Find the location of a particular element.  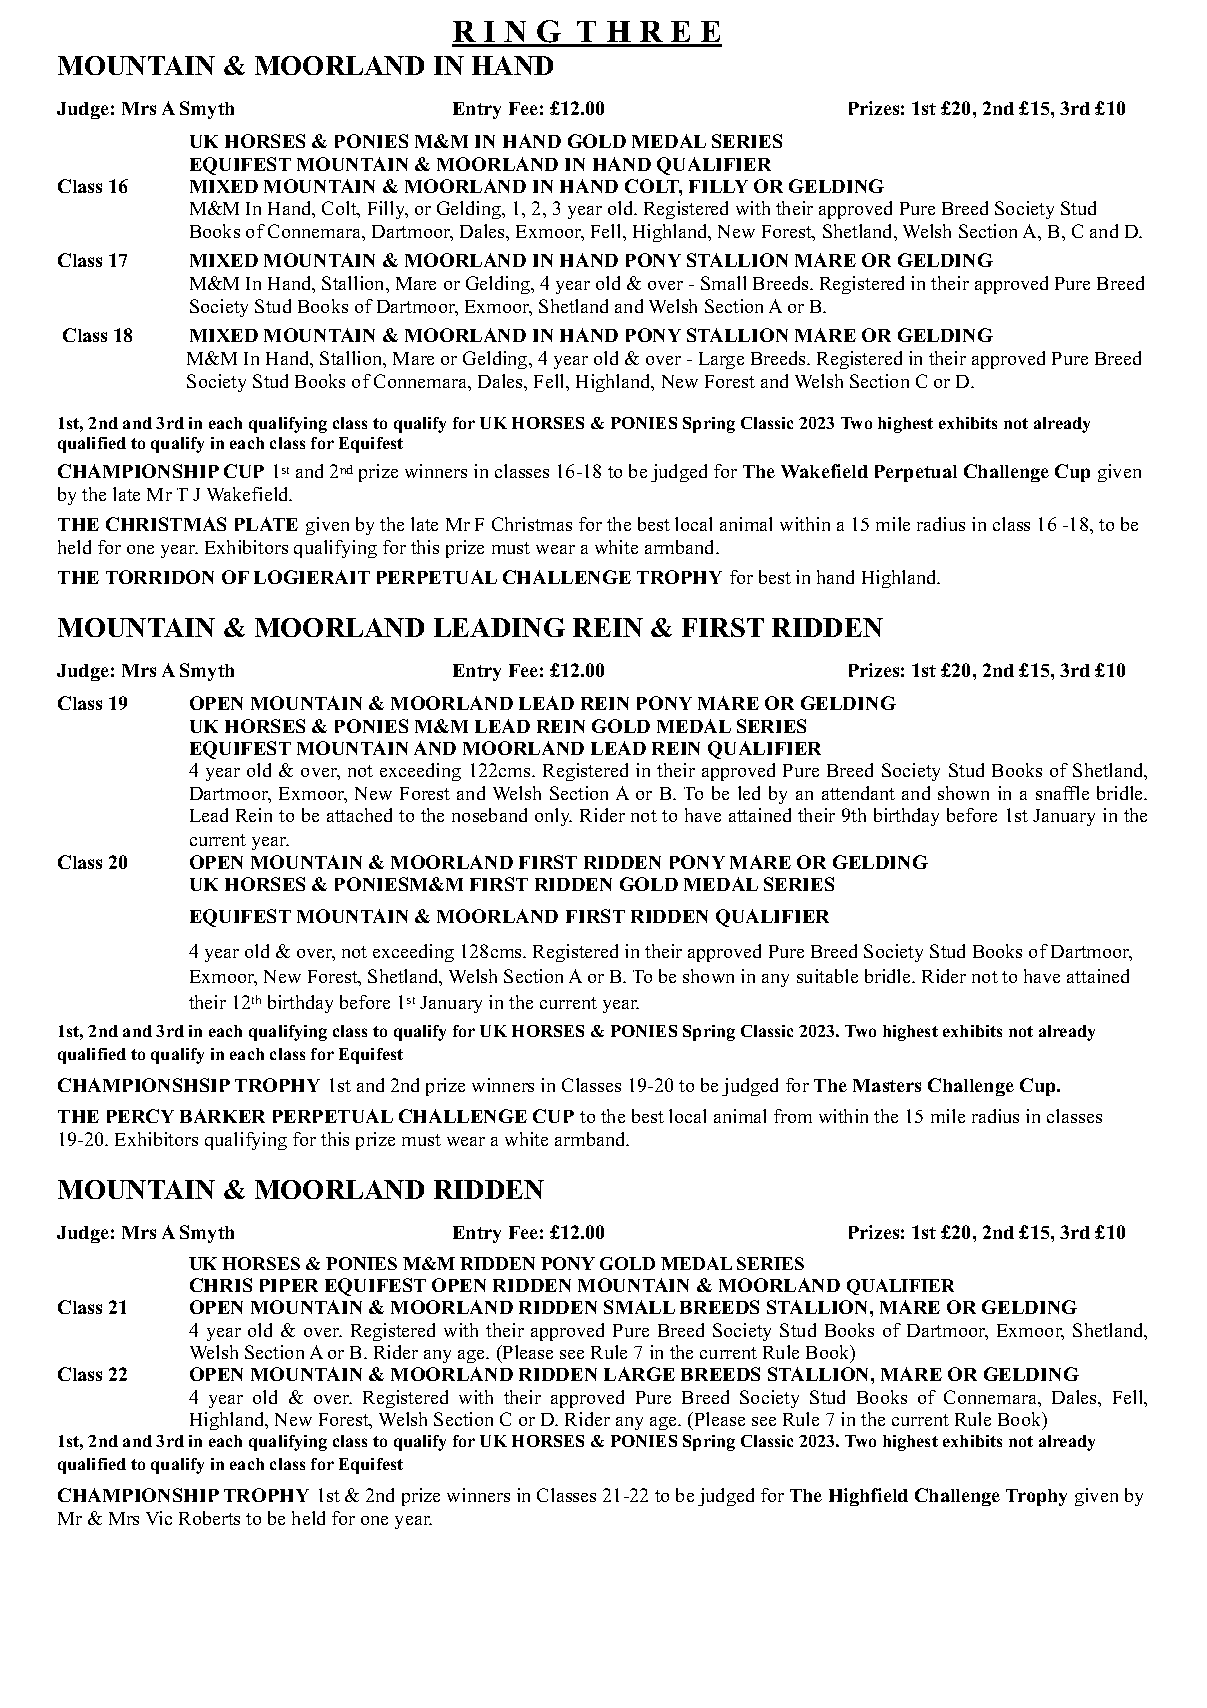

Masters is located at coordinates (887, 1085).
